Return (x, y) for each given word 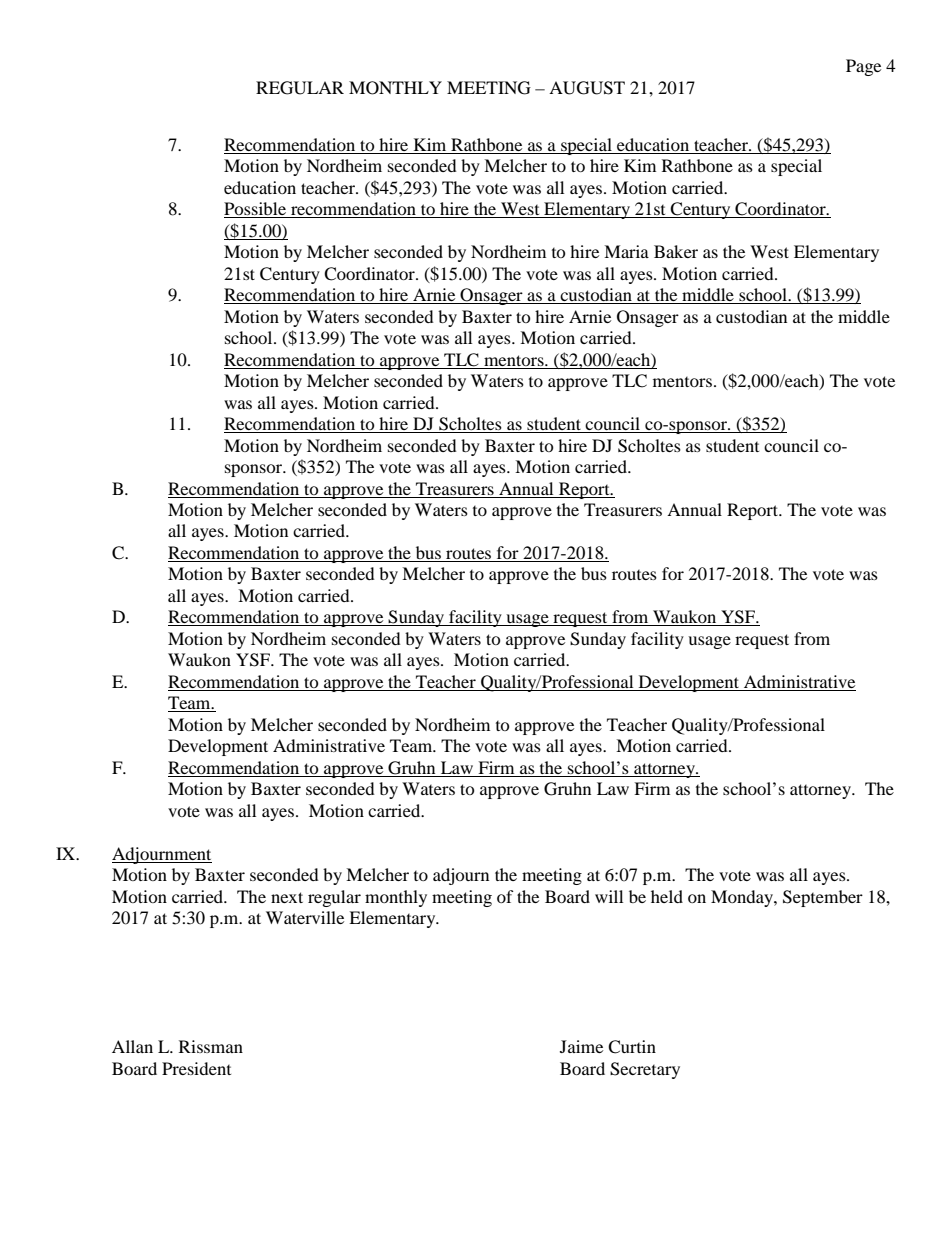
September (823, 898)
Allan (132, 1046)
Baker (676, 251)
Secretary (645, 1070)
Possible (256, 210)
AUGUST (587, 88)
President (196, 1068)
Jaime (581, 1046)
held (667, 896)
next (287, 897)
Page (863, 67)
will (609, 896)
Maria (626, 251)
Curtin (632, 1047)
